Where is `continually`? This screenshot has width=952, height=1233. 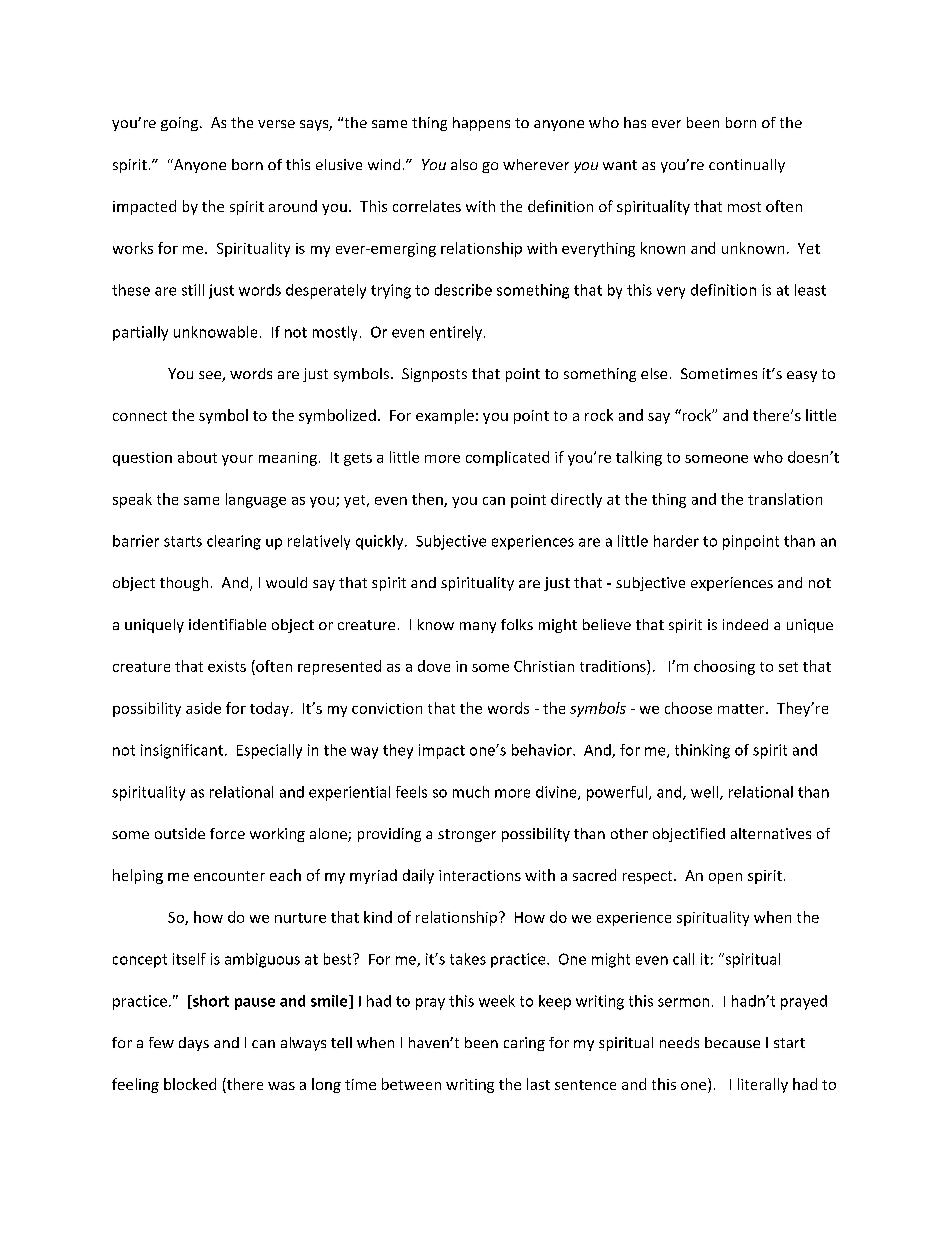 continually is located at coordinates (747, 166).
